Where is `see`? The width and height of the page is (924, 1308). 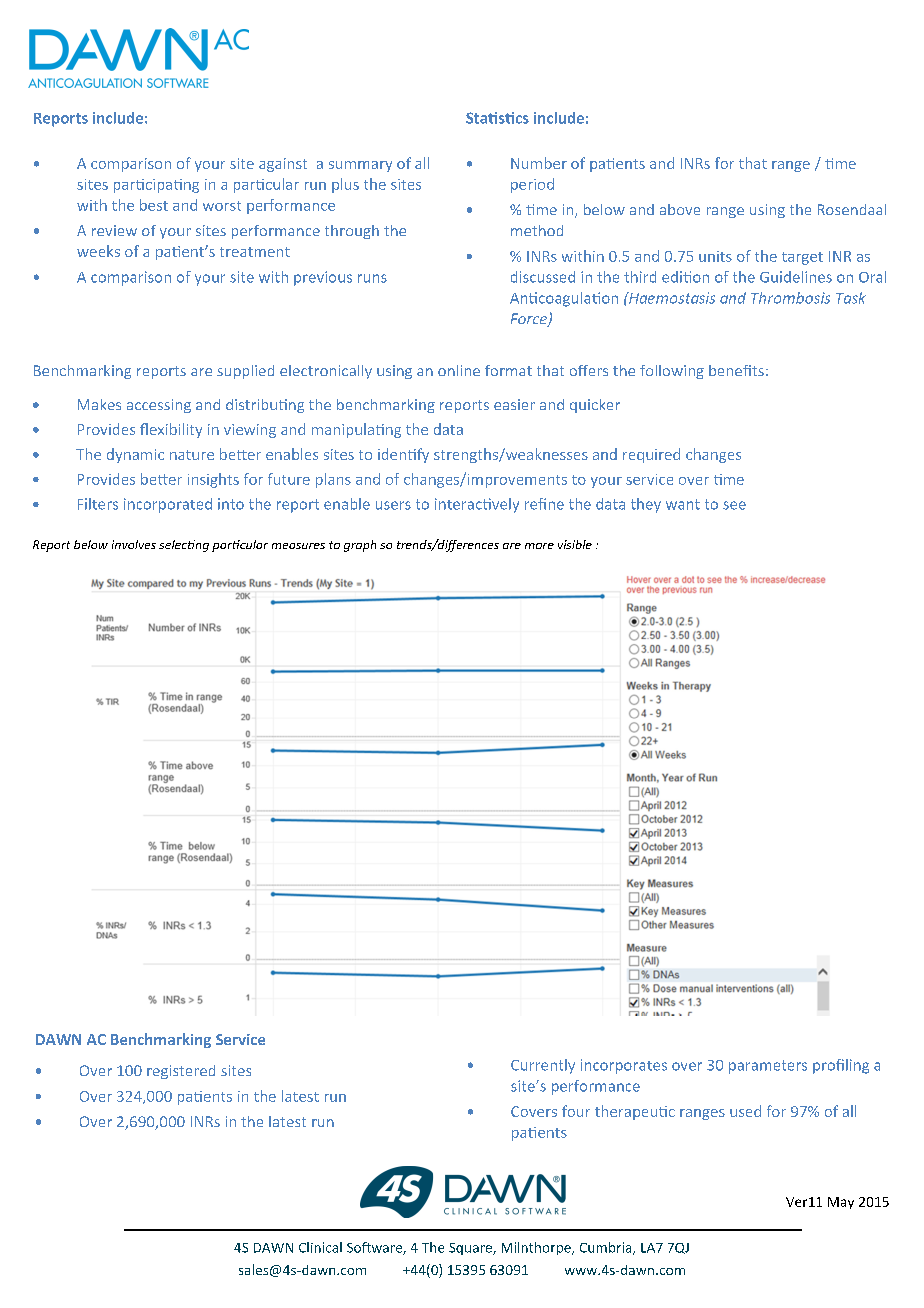
see is located at coordinates (734, 505).
